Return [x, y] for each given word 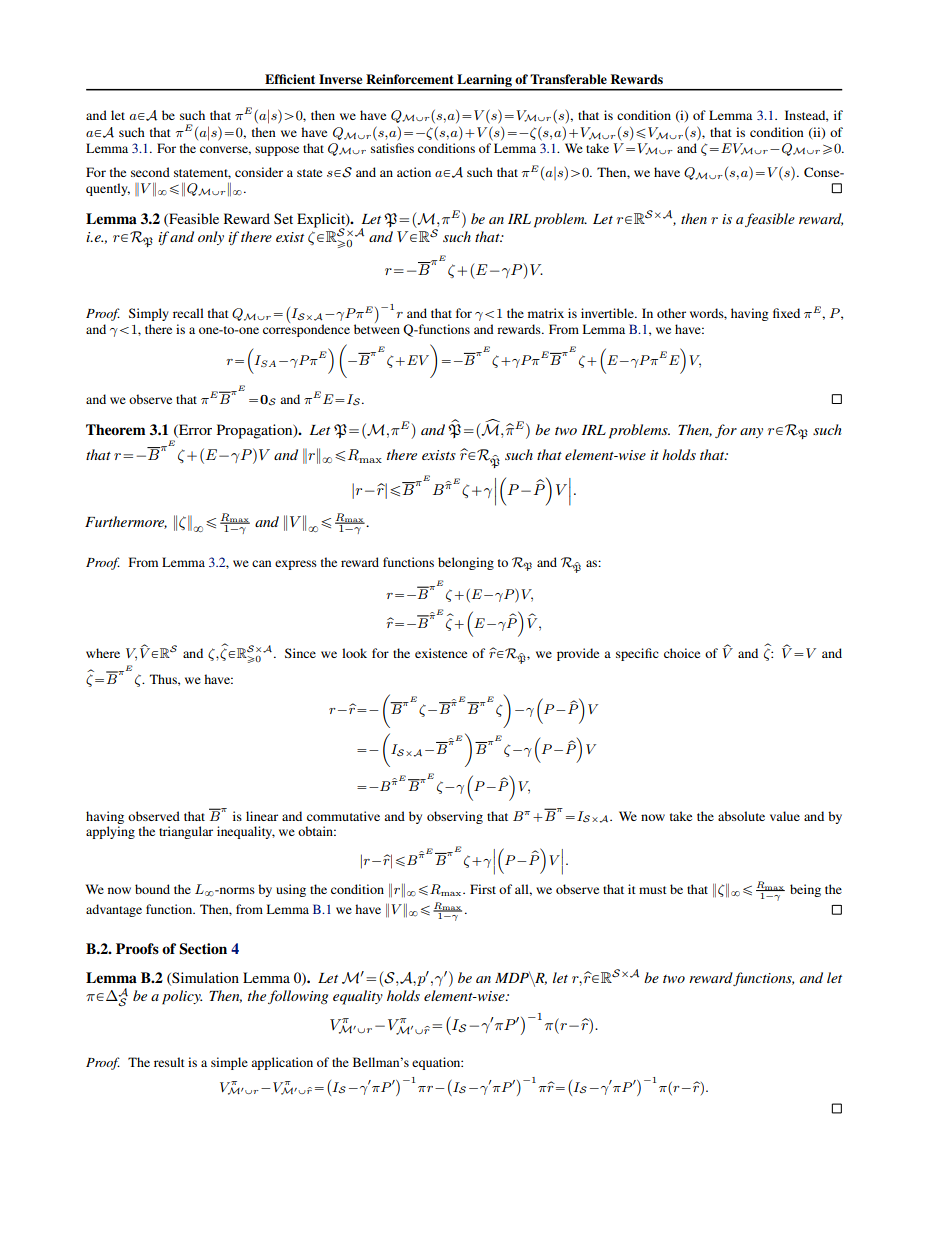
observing [455, 817]
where [103, 653]
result [169, 1062]
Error [194, 429]
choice [682, 653]
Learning [484, 82]
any [751, 433]
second [150, 172]
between [377, 328]
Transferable [568, 79]
